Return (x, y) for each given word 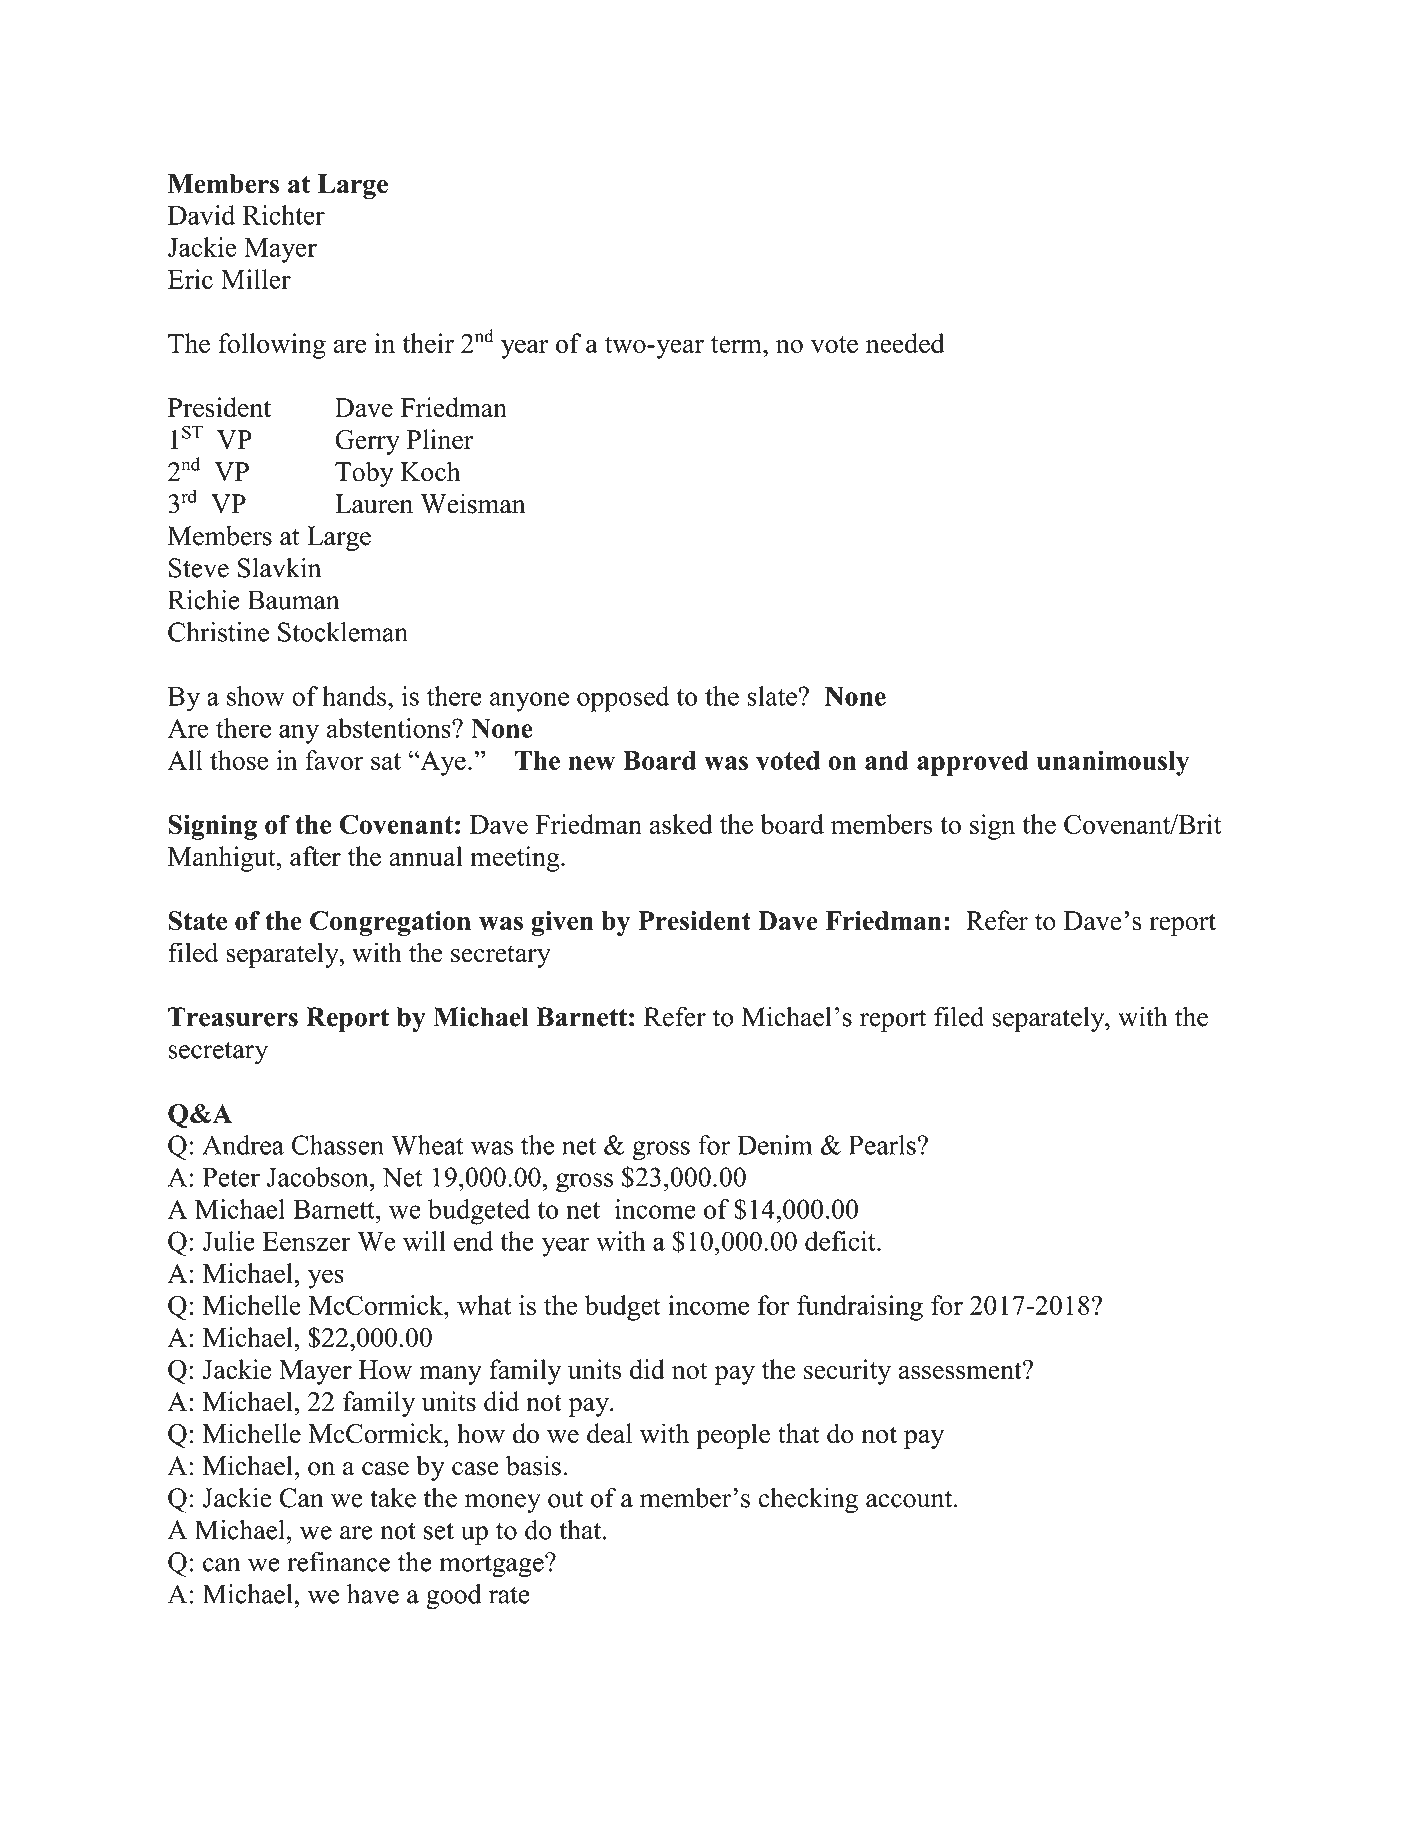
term (737, 344)
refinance (338, 1562)
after (315, 856)
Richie (204, 600)
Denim (775, 1145)
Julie (228, 1241)
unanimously (1113, 763)
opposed (623, 699)
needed (905, 343)
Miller (256, 279)
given (562, 923)
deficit (841, 1241)
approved (973, 763)
